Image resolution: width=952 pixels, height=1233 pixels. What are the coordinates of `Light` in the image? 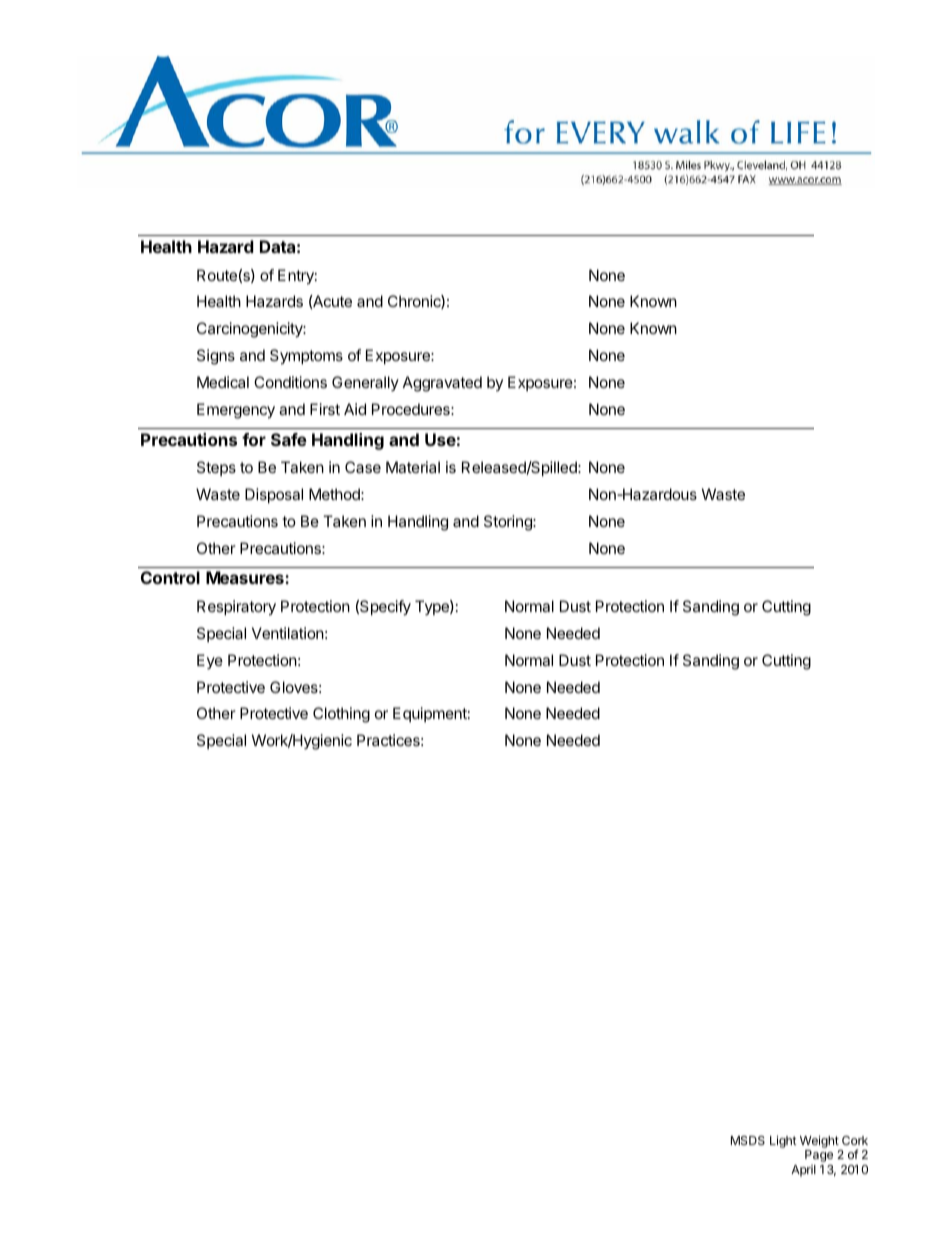 It's located at (783, 1141).
